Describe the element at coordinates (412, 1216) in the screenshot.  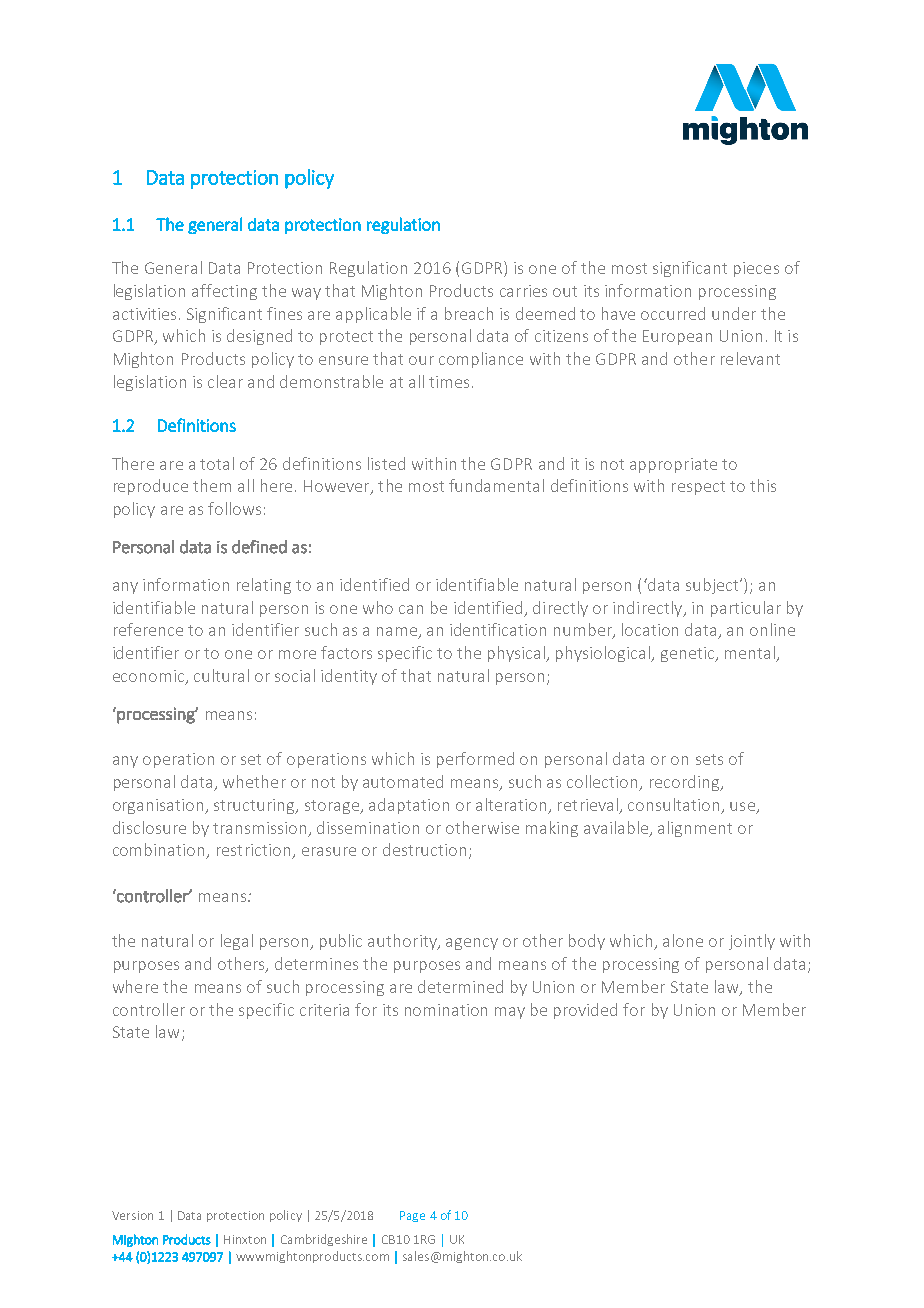
I see `Page` at that location.
